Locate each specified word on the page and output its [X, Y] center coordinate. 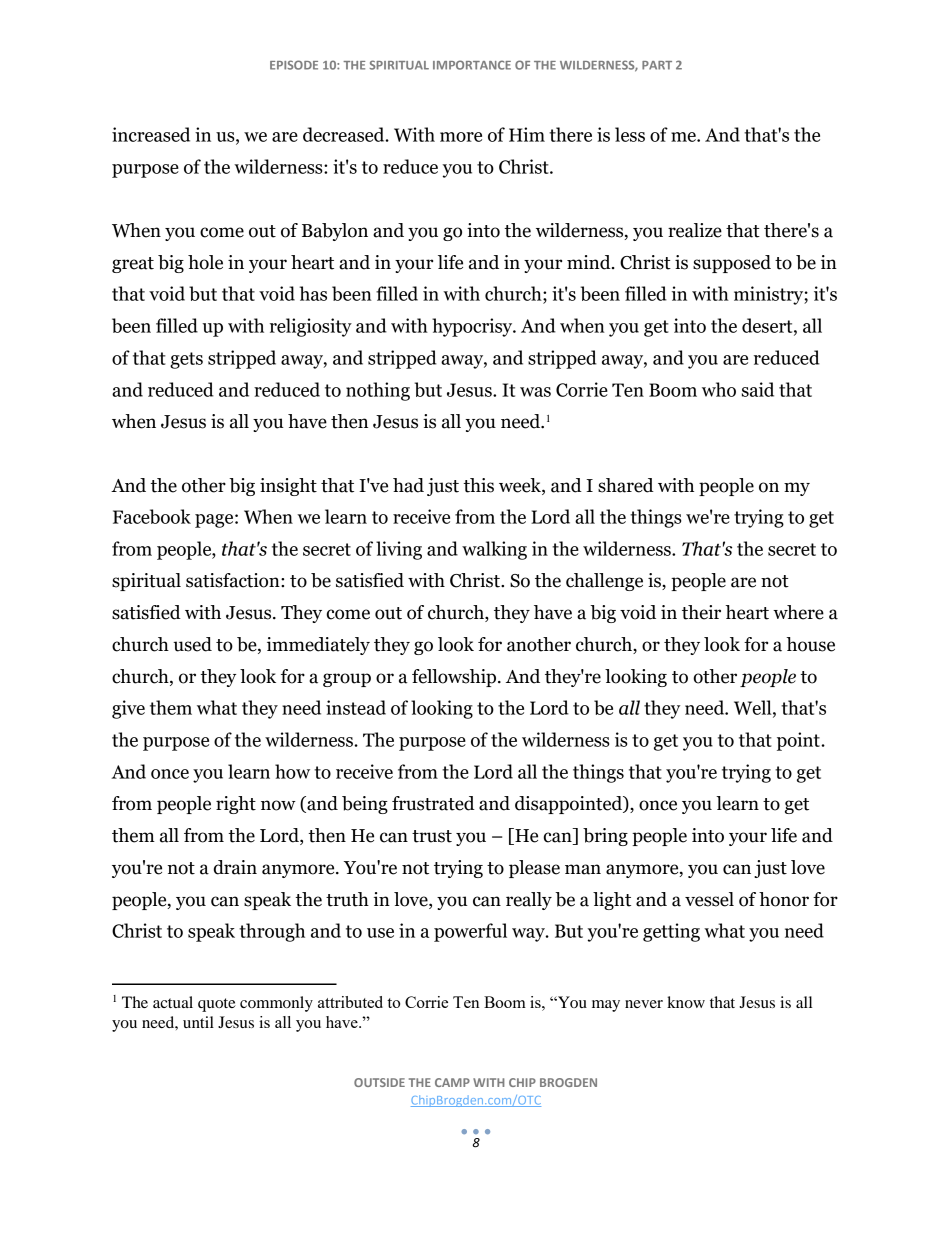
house [811, 644]
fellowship [455, 678]
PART [657, 65]
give [128, 709]
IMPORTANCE [472, 65]
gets [186, 360]
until [198, 1022]
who [719, 389]
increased [151, 134]
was [535, 392]
